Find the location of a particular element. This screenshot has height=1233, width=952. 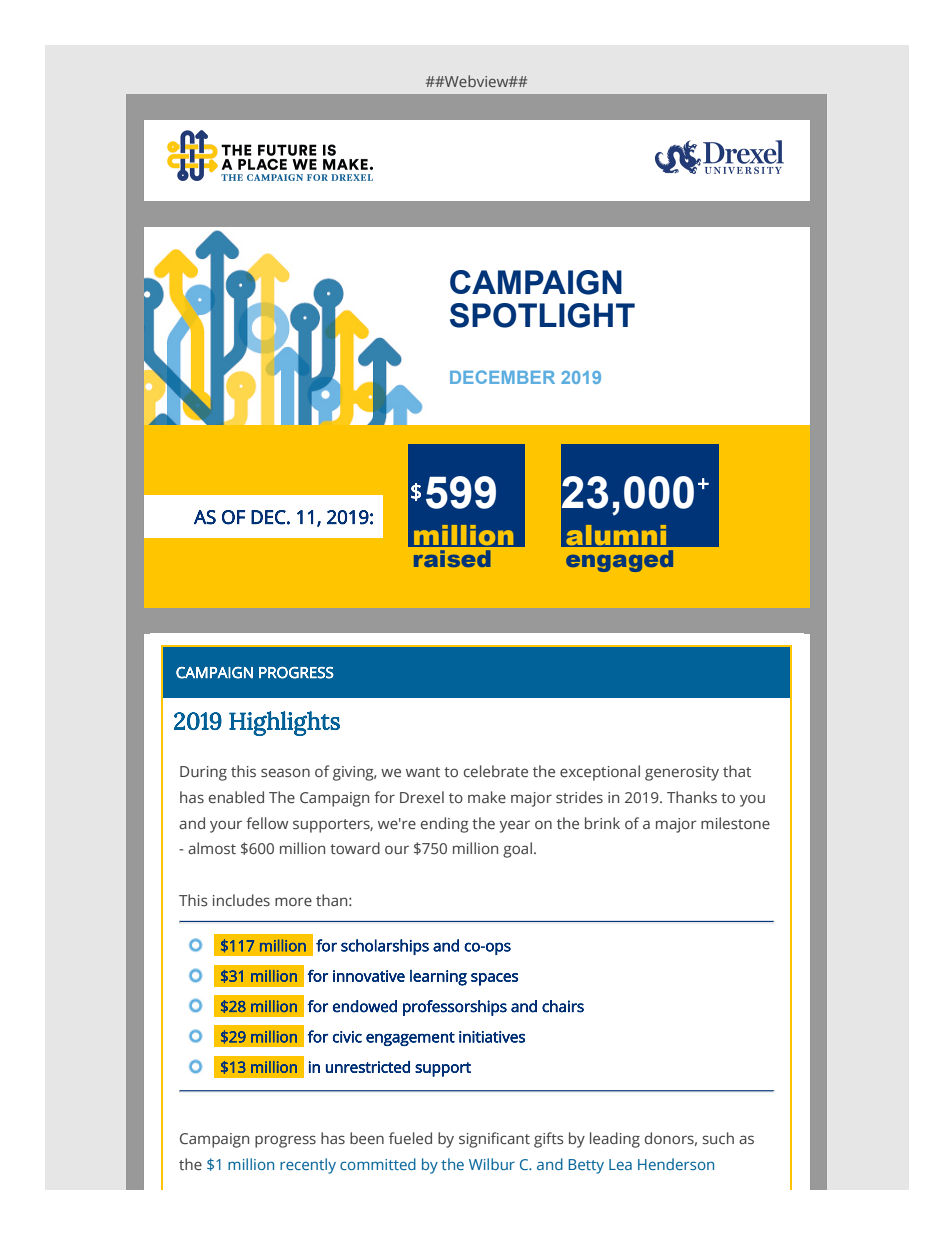

celebrate is located at coordinates (496, 771).
